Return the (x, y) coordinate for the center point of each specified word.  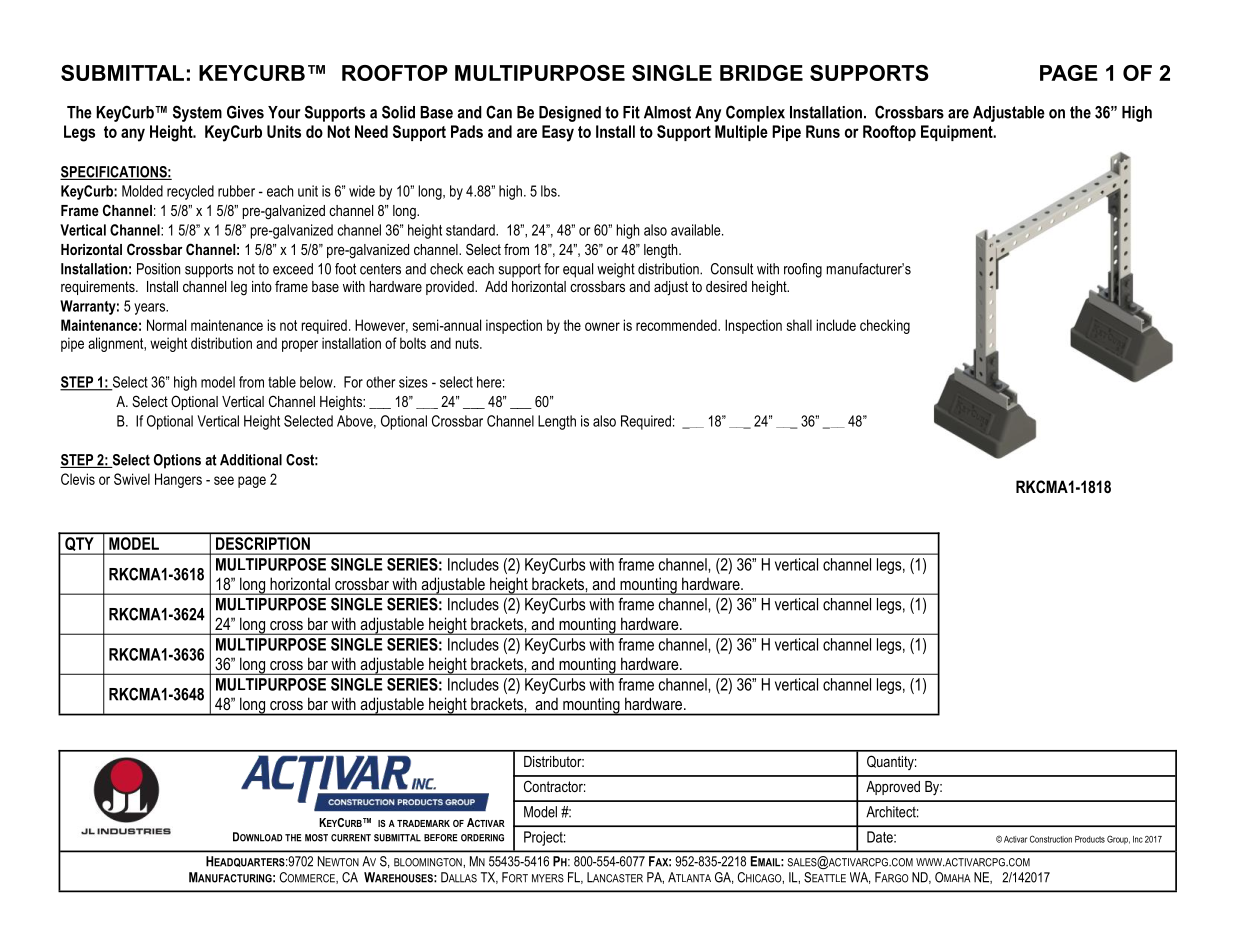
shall (799, 325)
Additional (251, 460)
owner (602, 326)
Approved (893, 788)
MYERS (548, 878)
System (197, 113)
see (224, 480)
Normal (166, 325)
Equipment (958, 133)
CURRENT (351, 838)
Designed (570, 114)
